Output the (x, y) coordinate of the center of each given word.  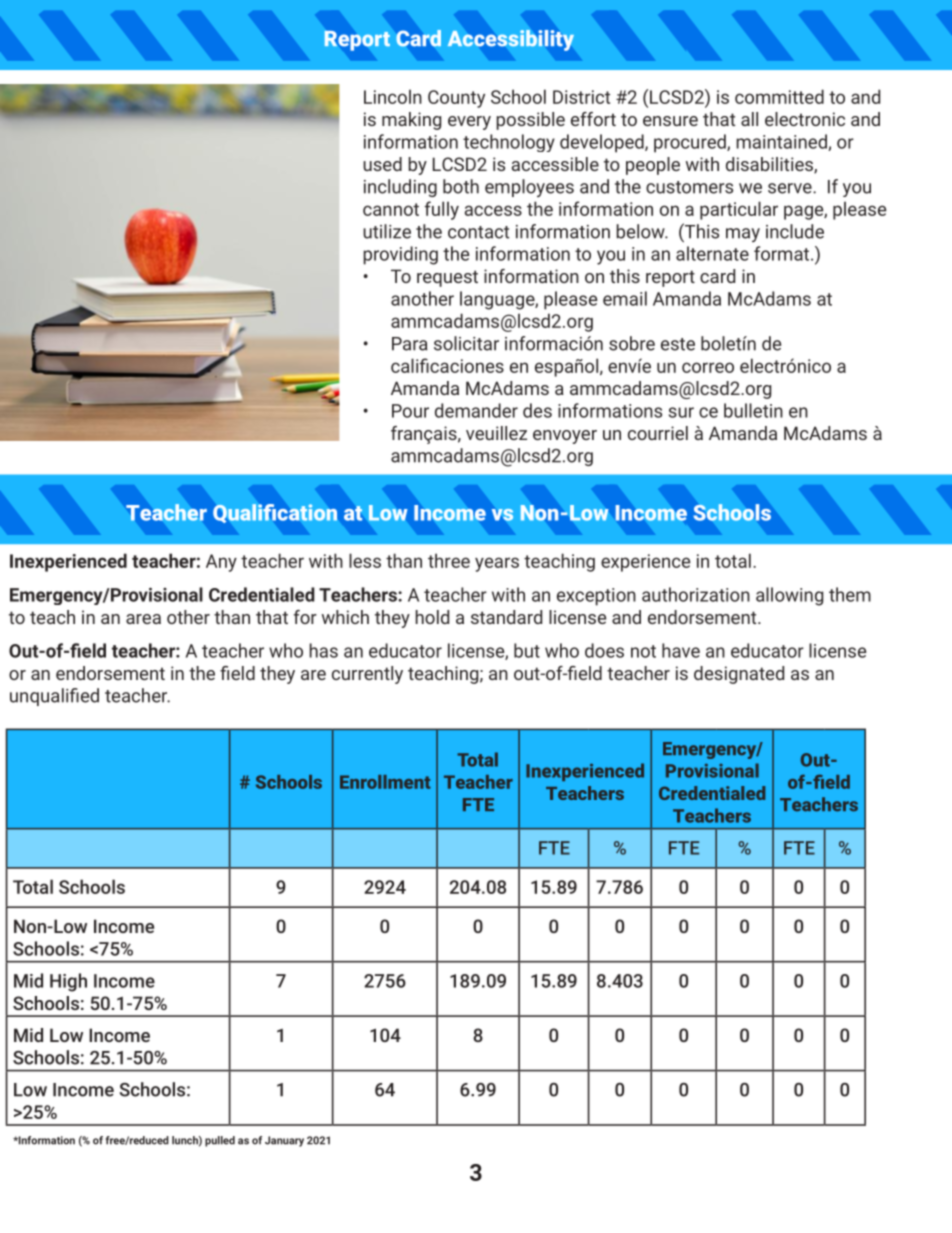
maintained (782, 142)
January (284, 1141)
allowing (789, 596)
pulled (220, 1141)
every (469, 123)
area (143, 619)
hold (432, 617)
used (382, 164)
